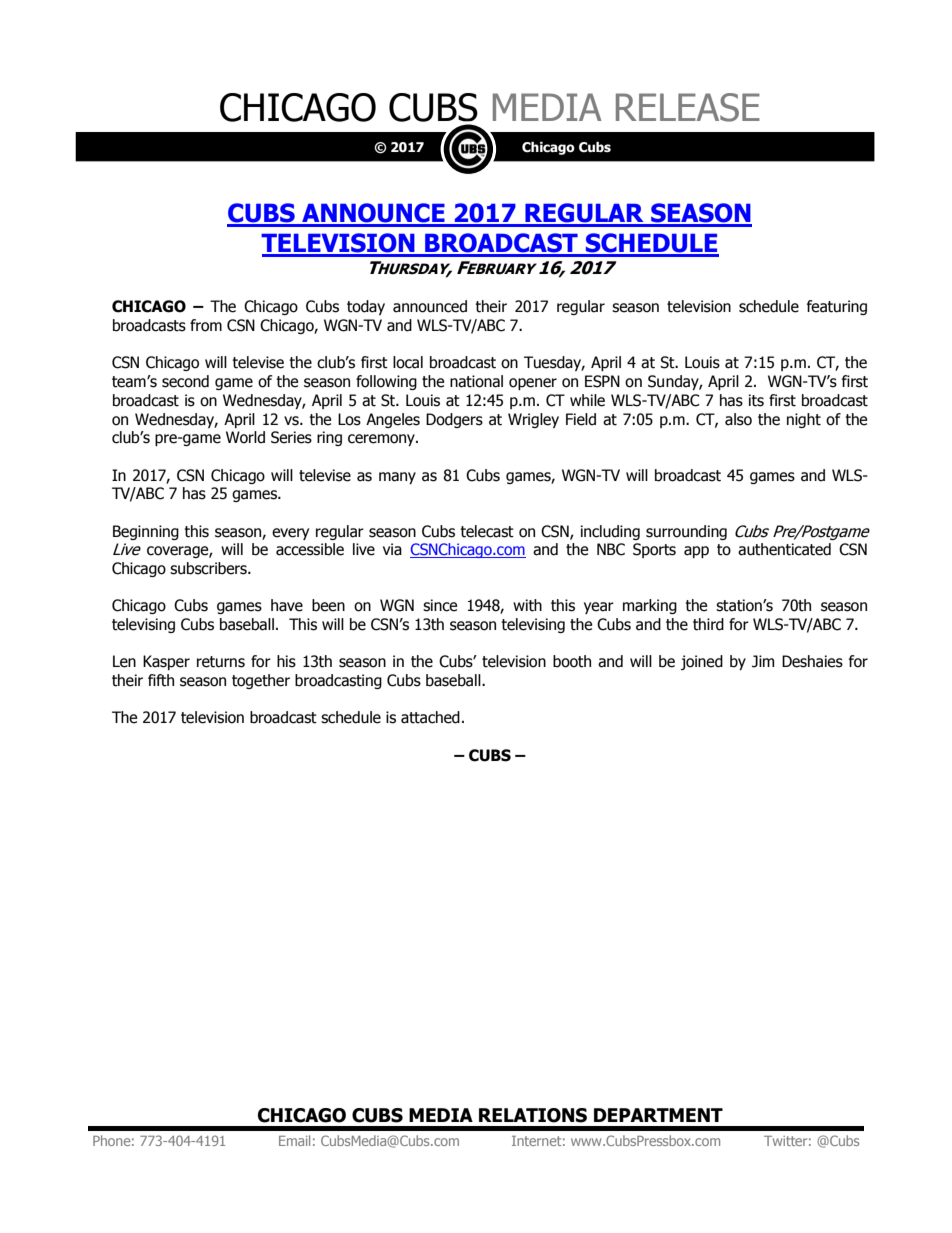 Image resolution: width=952 pixels, height=1233 pixels. I want to click on subscribers, so click(209, 568).
